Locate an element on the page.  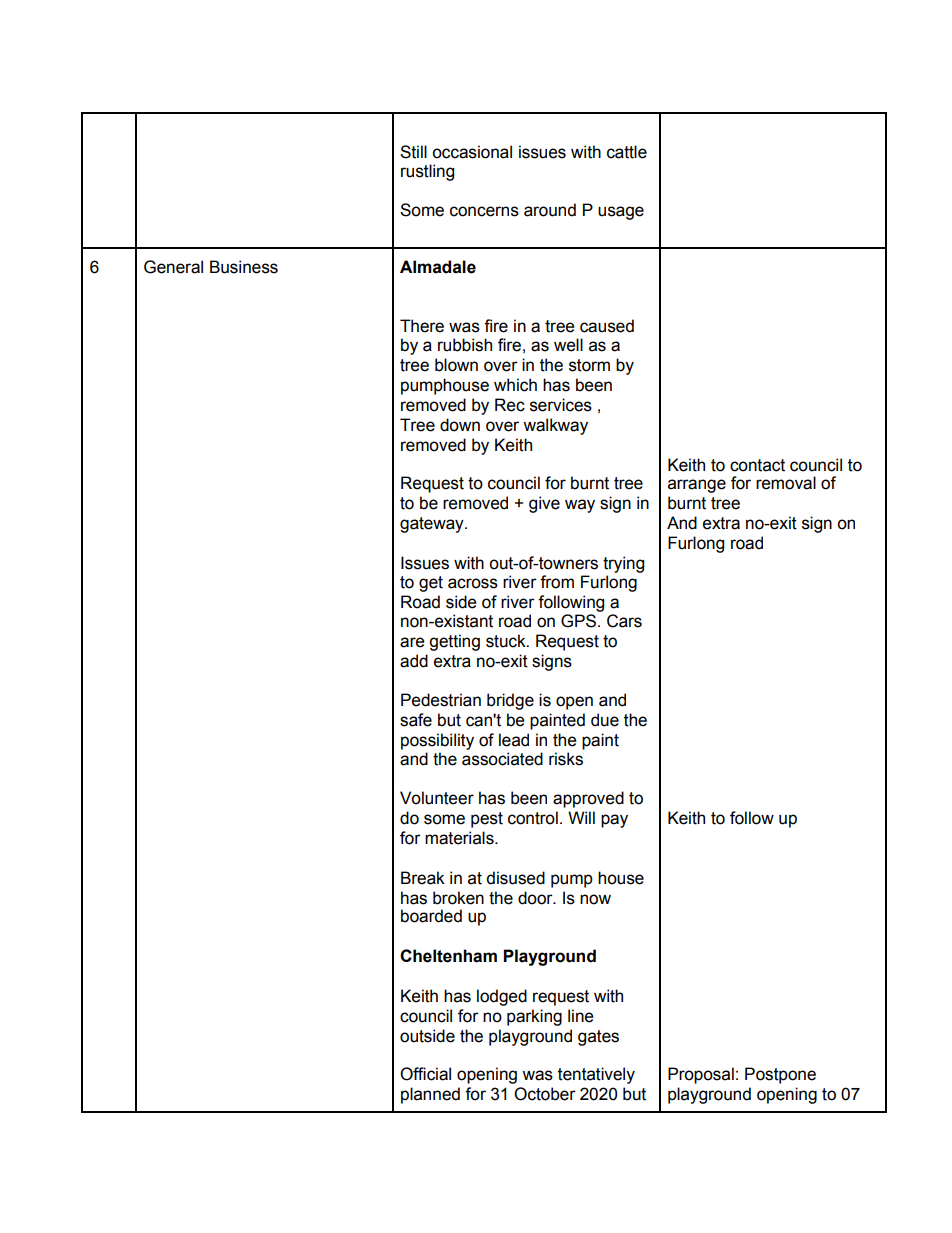
arrange is located at coordinates (697, 486).
